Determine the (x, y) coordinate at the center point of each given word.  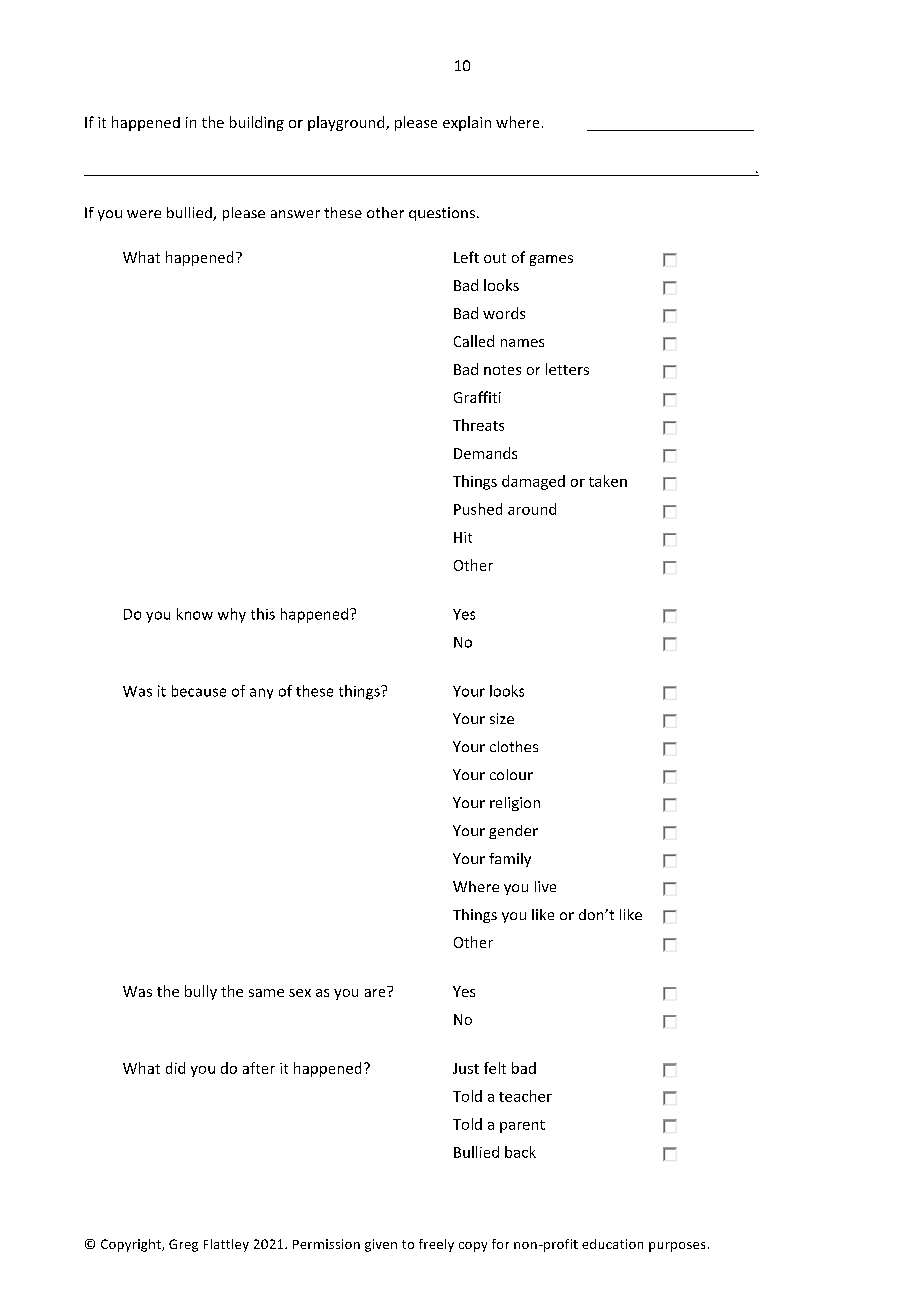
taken (608, 481)
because (199, 691)
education (612, 1244)
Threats (478, 425)
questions (442, 214)
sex (300, 993)
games (551, 260)
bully (201, 992)
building (257, 123)
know (195, 614)
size (502, 718)
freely (436, 1245)
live (545, 886)
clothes (514, 746)
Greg (183, 1245)
